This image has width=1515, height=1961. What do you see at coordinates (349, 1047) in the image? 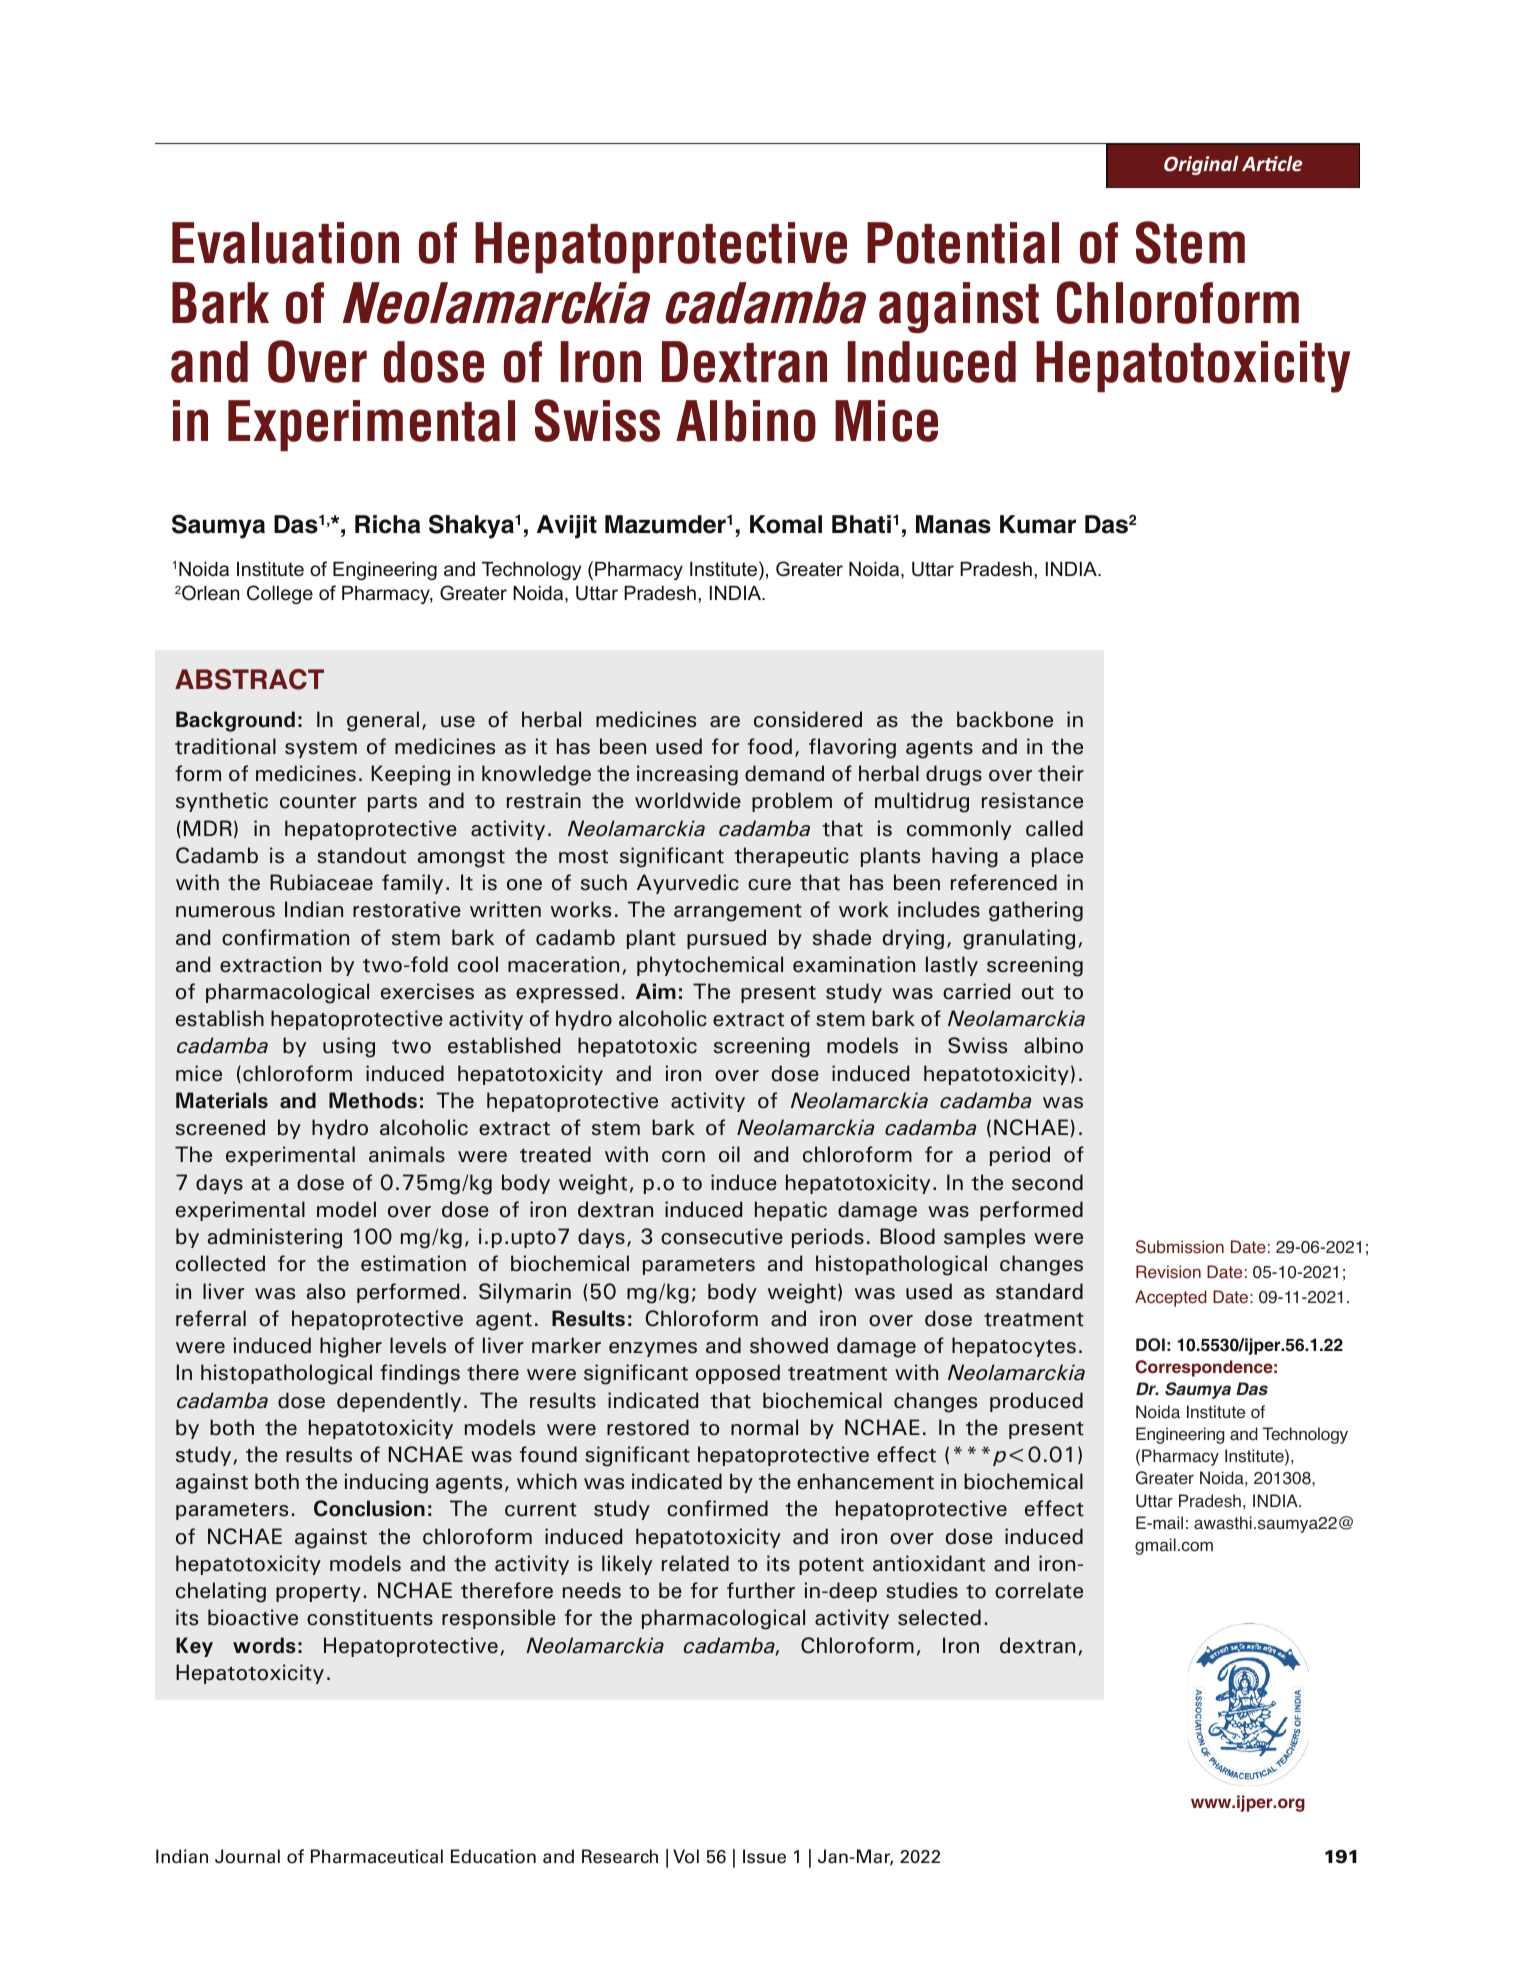
I see `using` at bounding box center [349, 1047].
